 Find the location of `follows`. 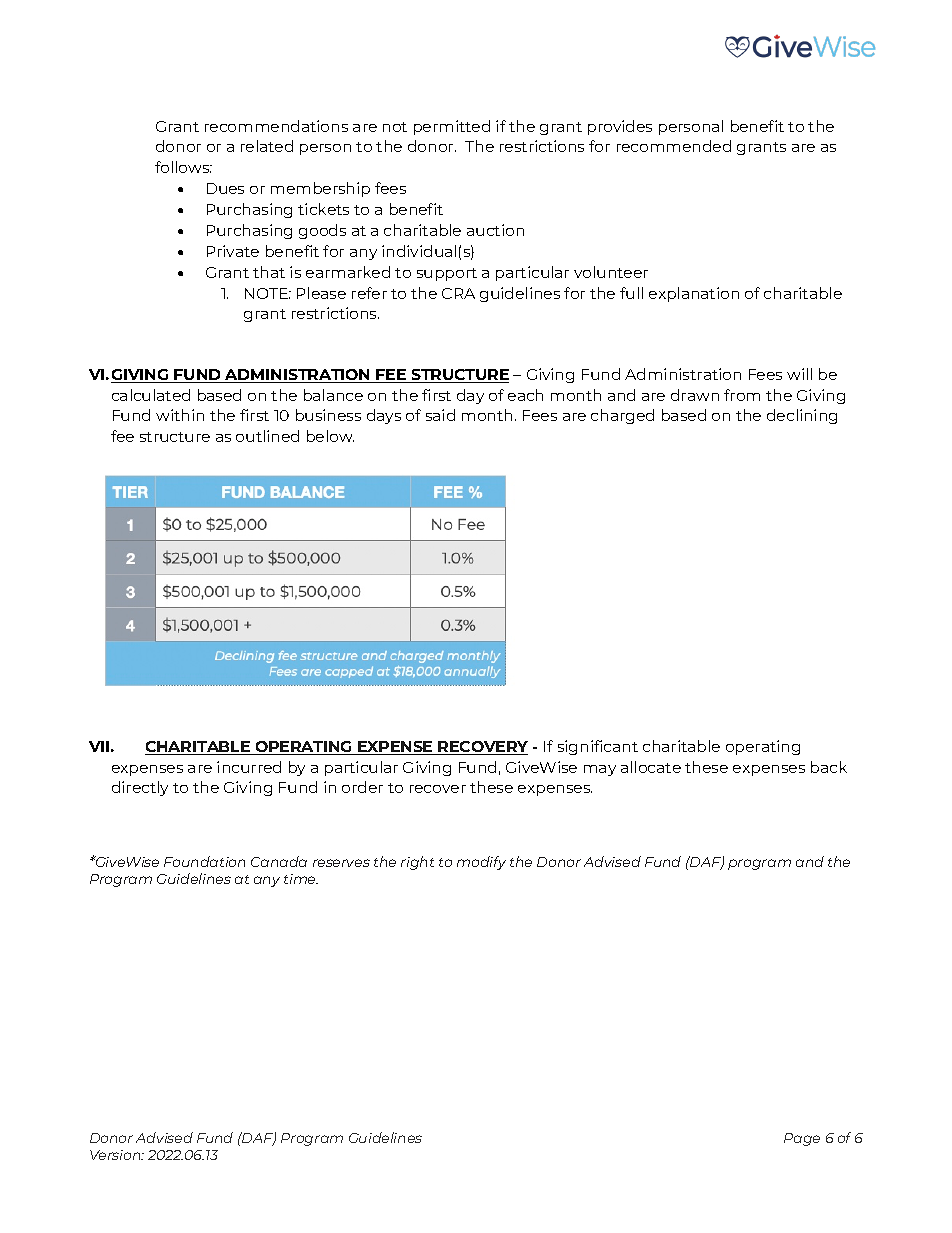

follows is located at coordinates (183, 167).
